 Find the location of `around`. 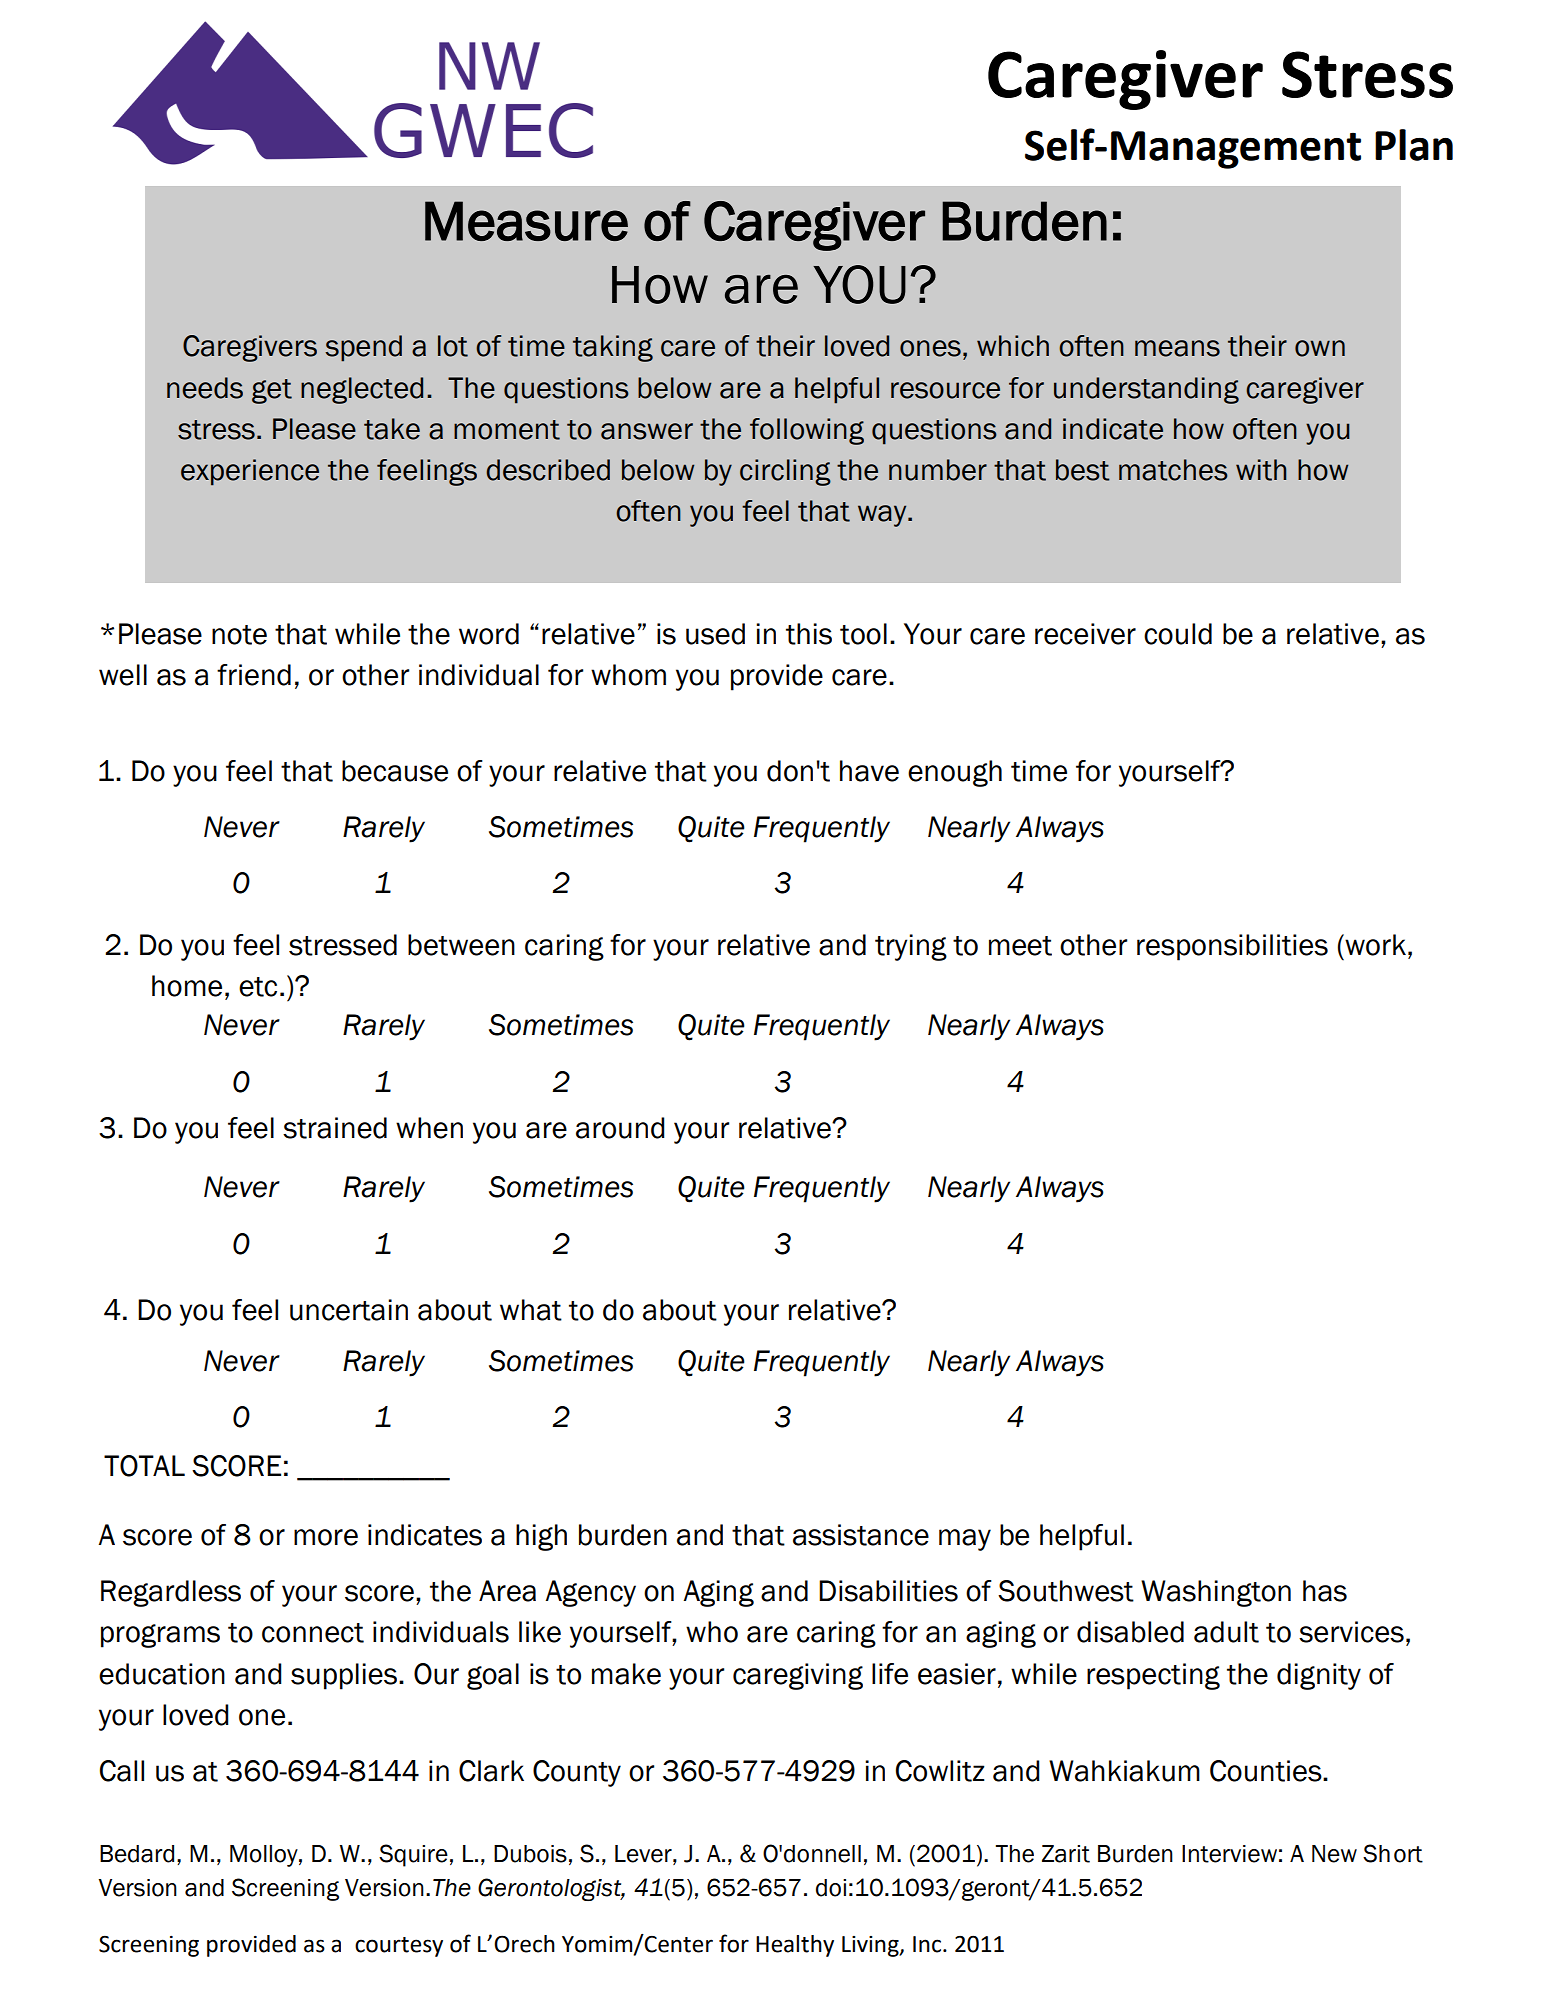

around is located at coordinates (620, 1128).
